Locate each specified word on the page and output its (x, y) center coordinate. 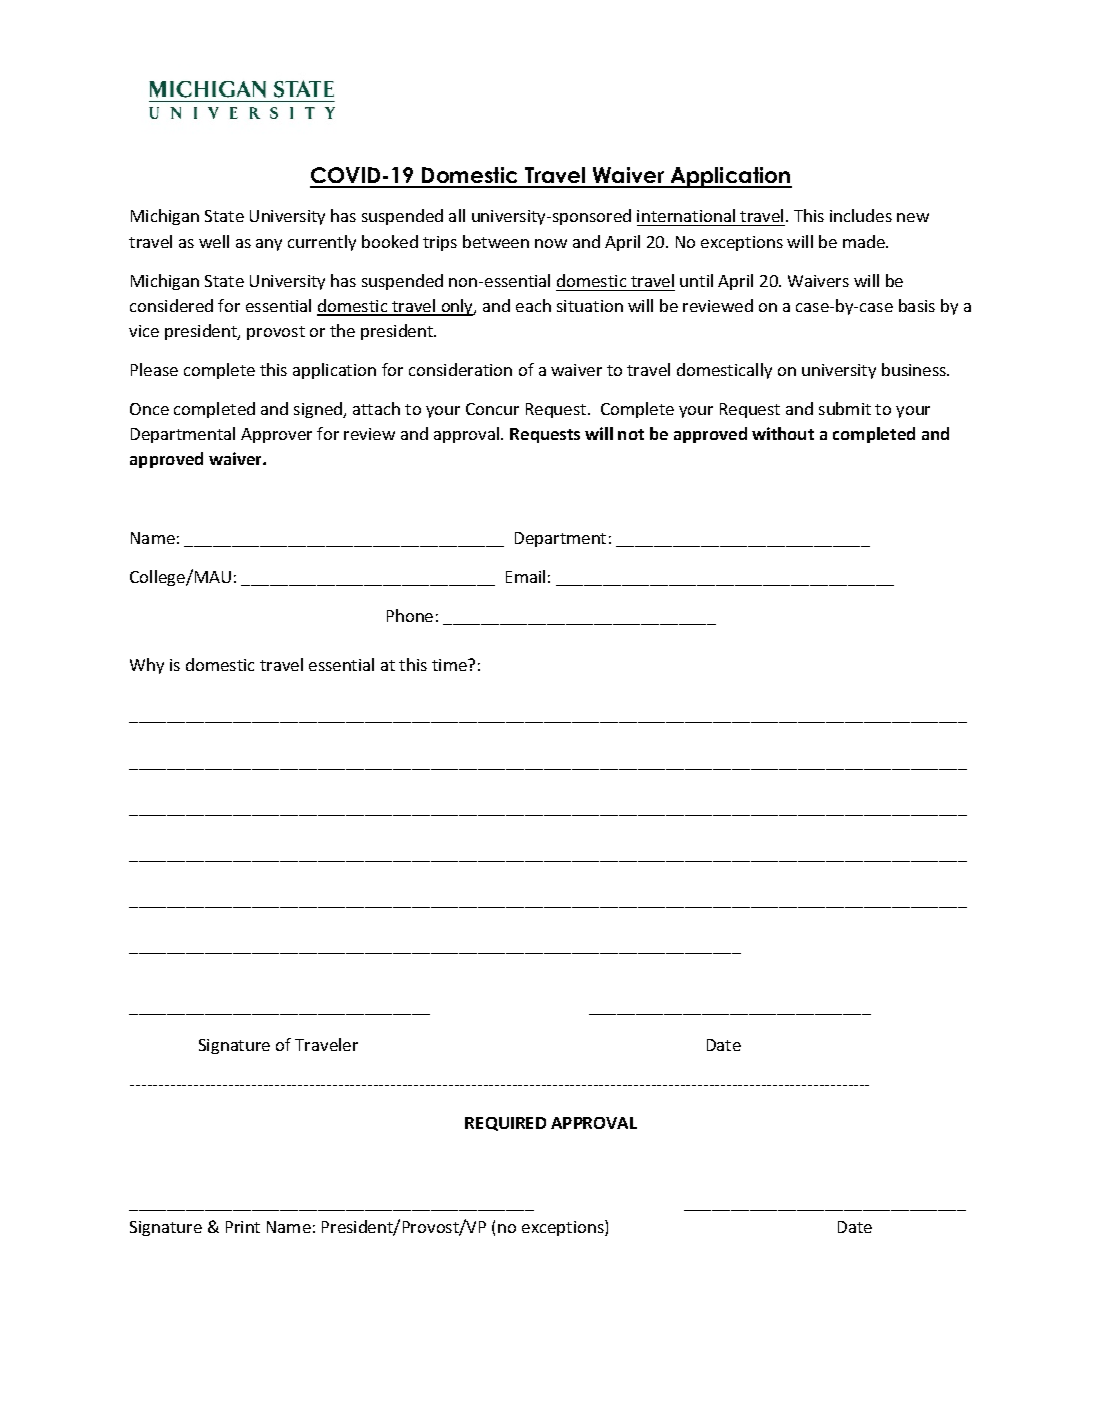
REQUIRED (505, 1124)
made (865, 241)
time (450, 665)
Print (243, 1227)
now (551, 243)
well (214, 241)
